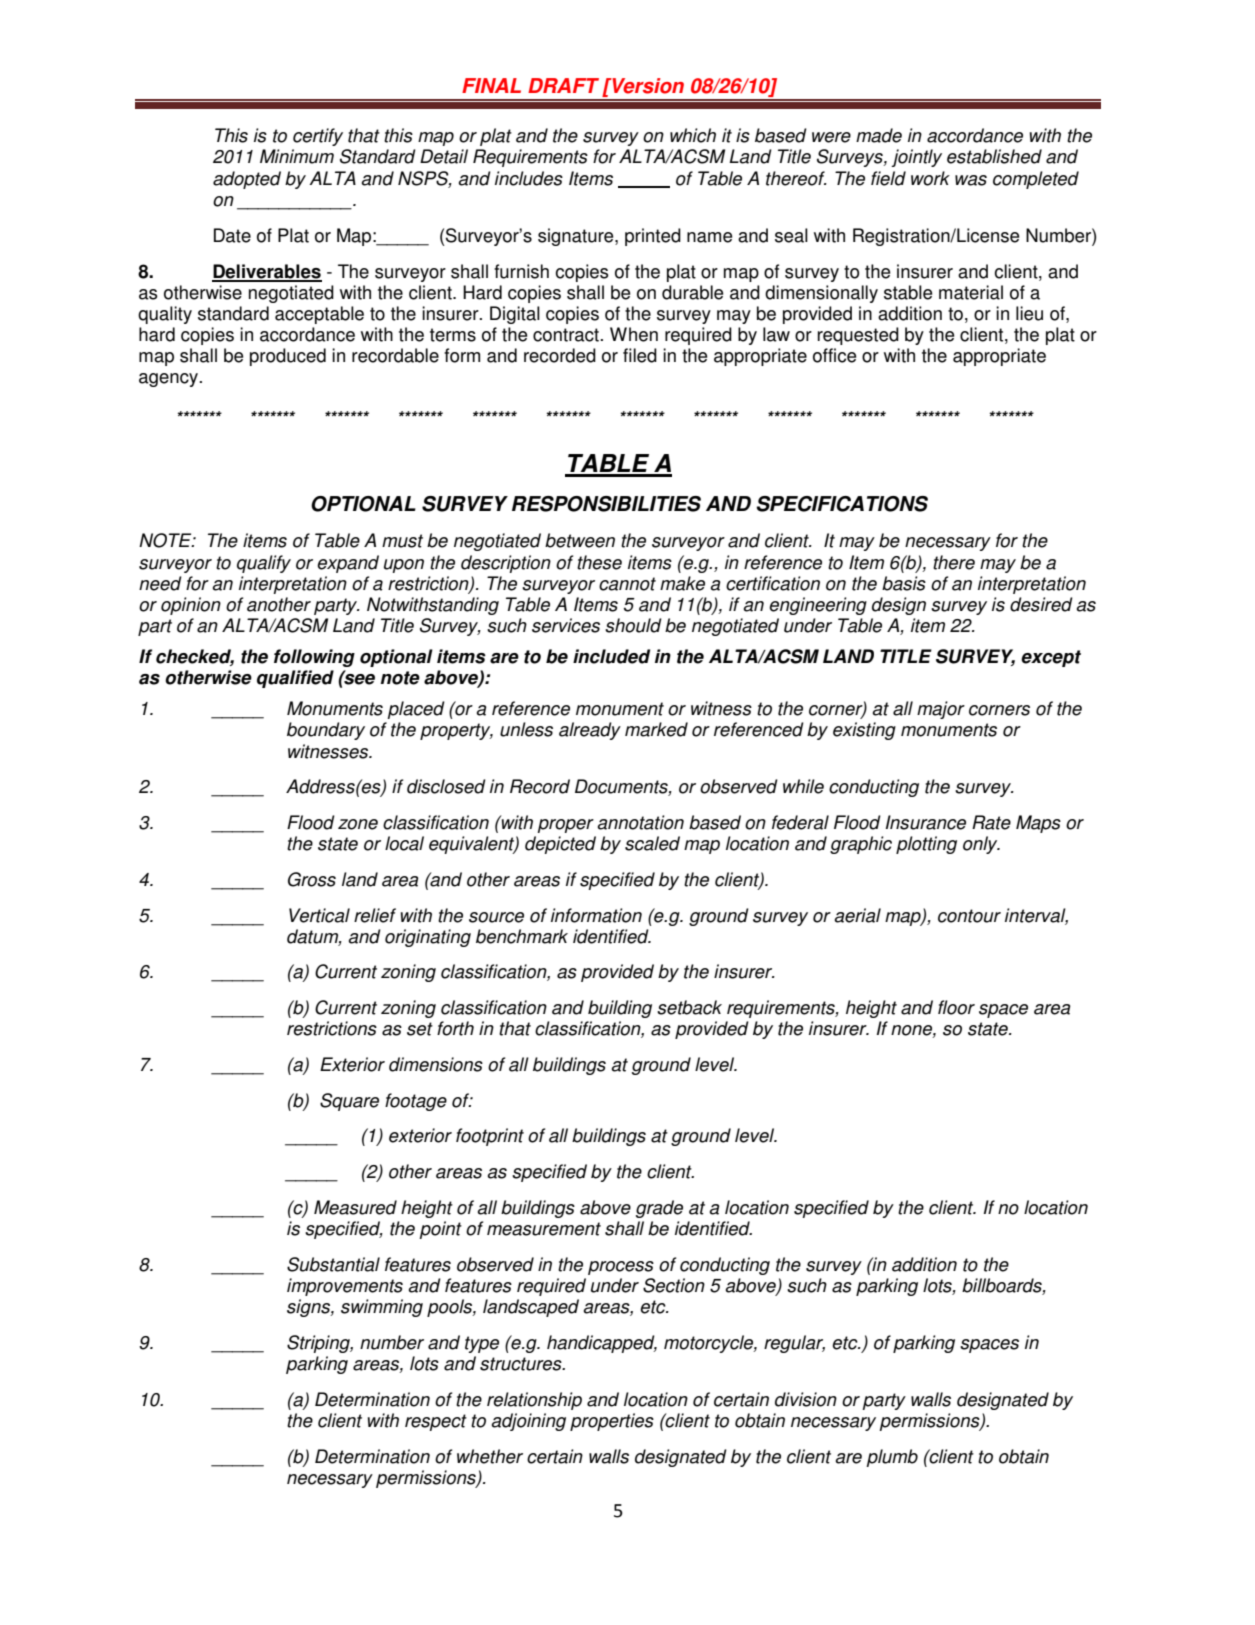 The height and width of the screenshot is (1625, 1255). Describe the element at coordinates (647, 86) in the screenshot. I see `Version` at that location.
